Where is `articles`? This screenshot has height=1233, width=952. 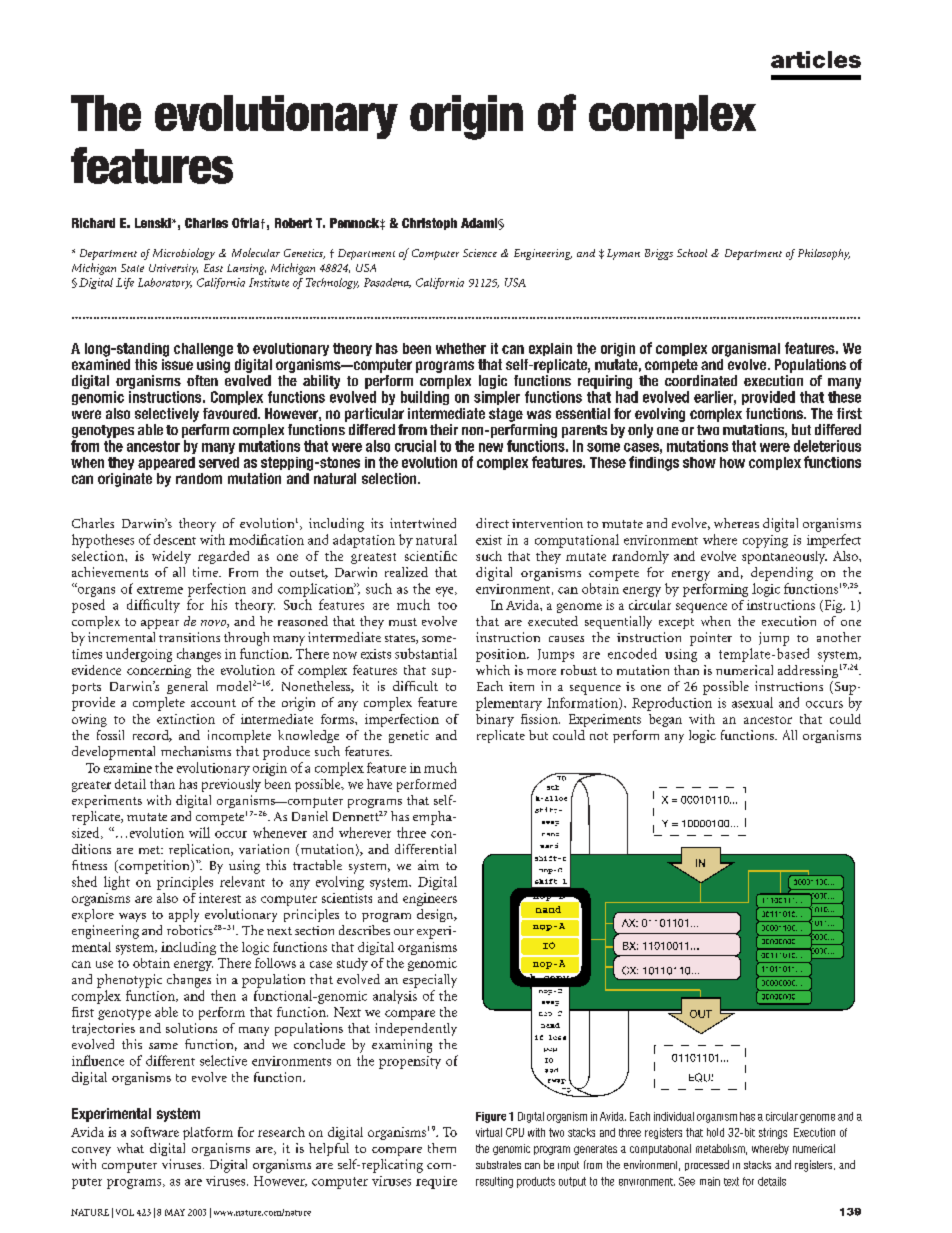 articles is located at coordinates (816, 59).
